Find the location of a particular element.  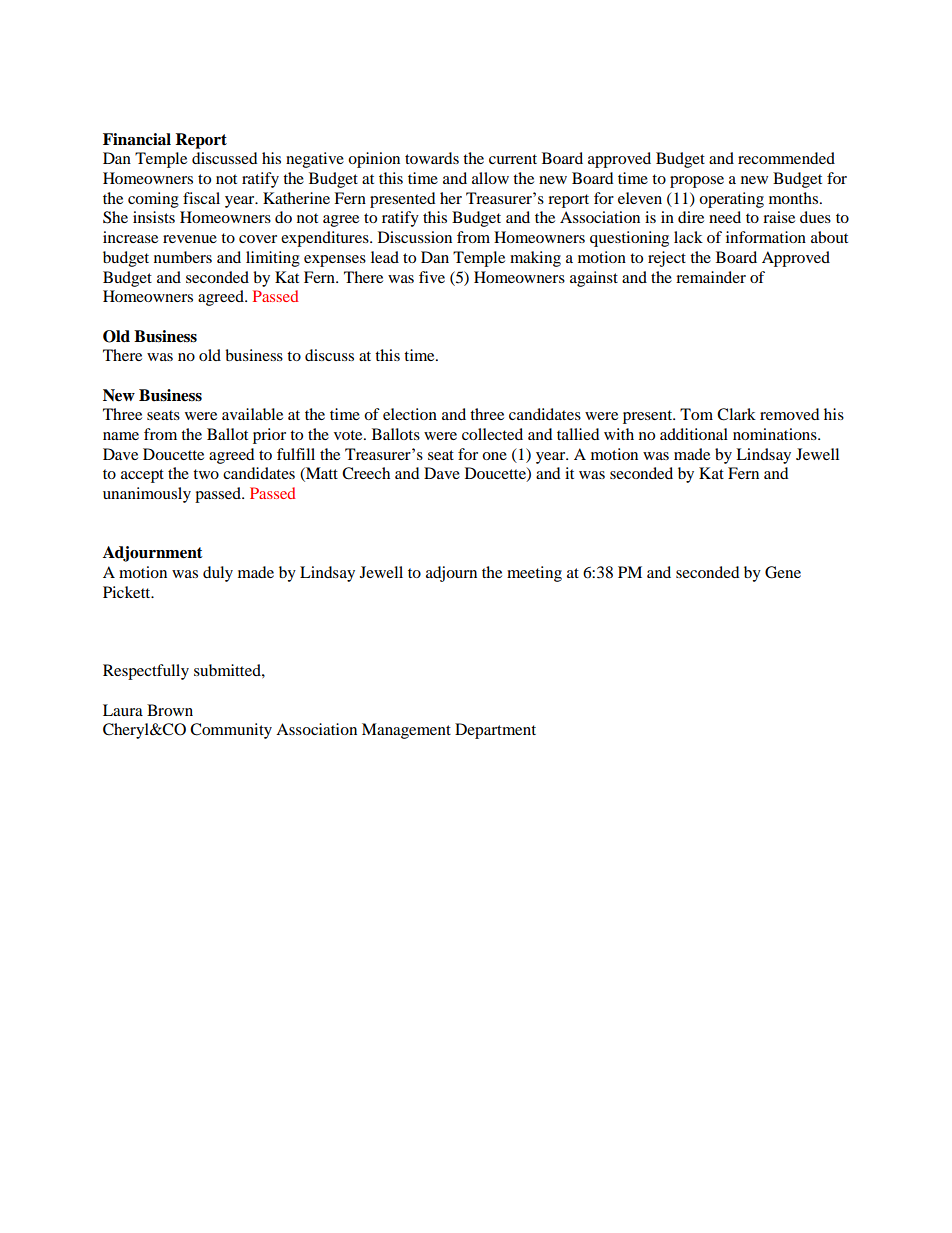

Financial is located at coordinates (137, 139).
